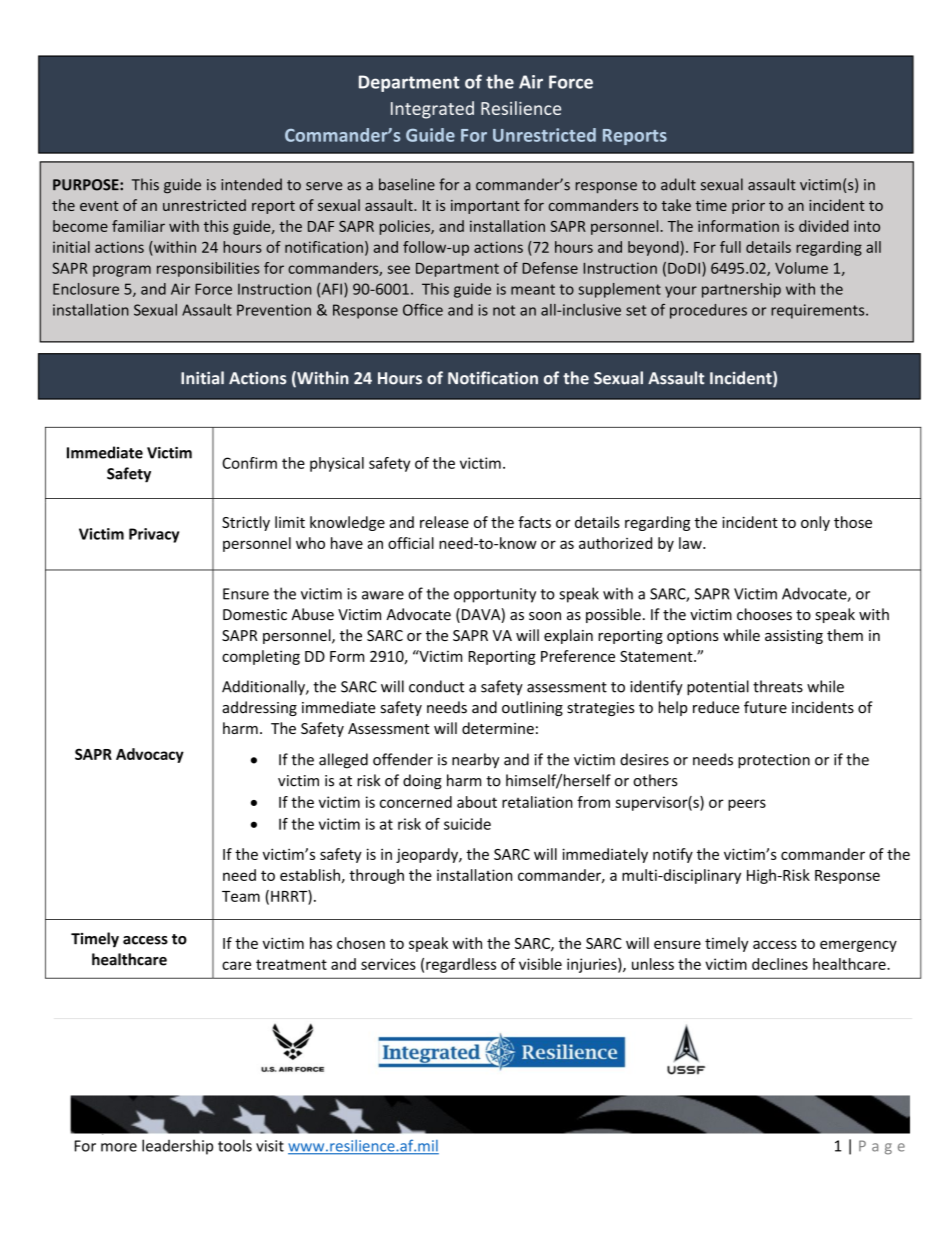 Image resolution: width=952 pixels, height=1233 pixels. Describe the element at coordinates (495, 595) in the page. I see `opportunity` at that location.
